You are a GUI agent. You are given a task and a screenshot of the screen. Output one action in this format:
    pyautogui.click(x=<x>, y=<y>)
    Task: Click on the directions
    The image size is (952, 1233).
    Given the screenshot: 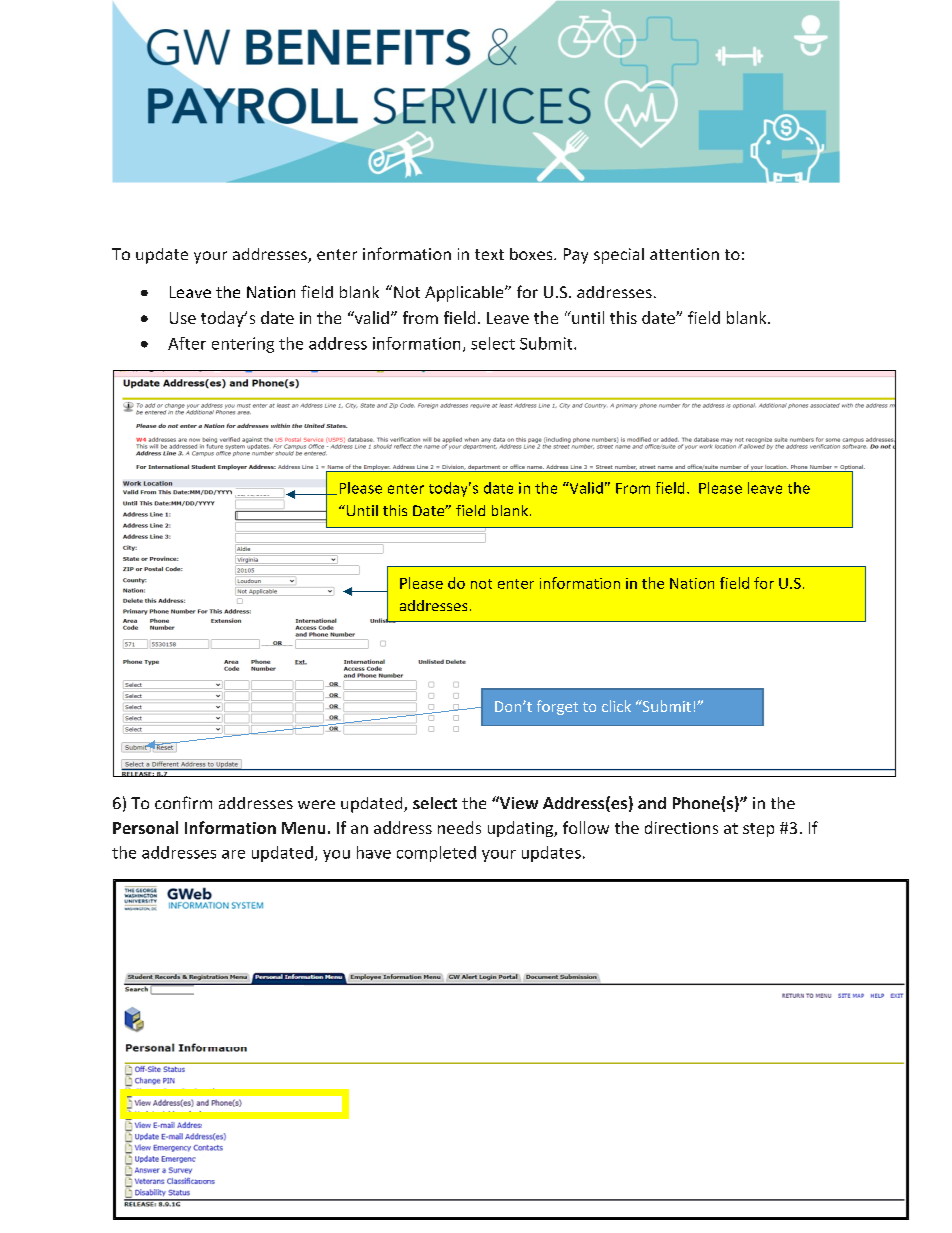 What is the action you would take?
    pyautogui.click(x=681, y=827)
